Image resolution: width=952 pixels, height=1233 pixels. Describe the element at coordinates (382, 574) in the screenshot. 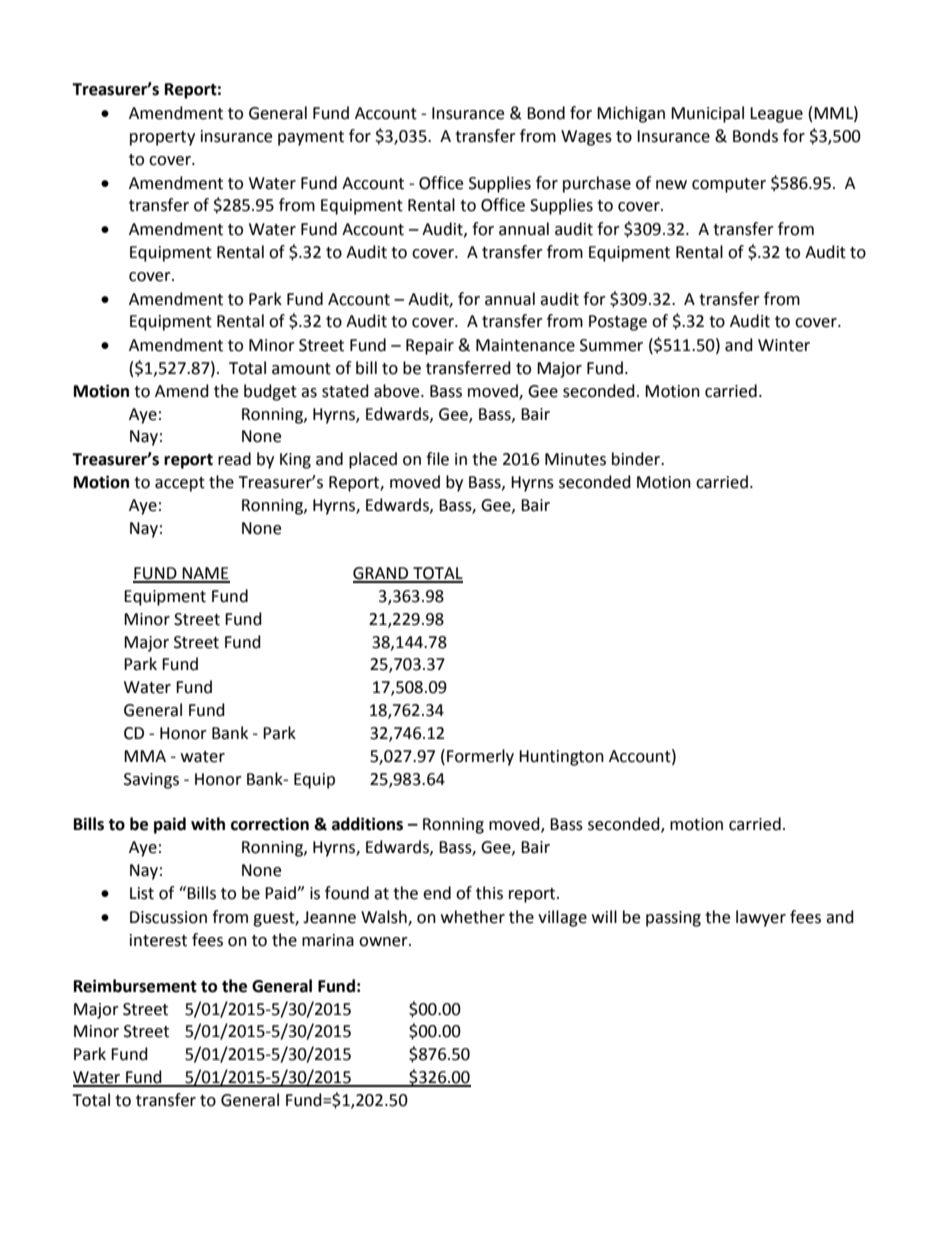

I see `GRAND` at that location.
